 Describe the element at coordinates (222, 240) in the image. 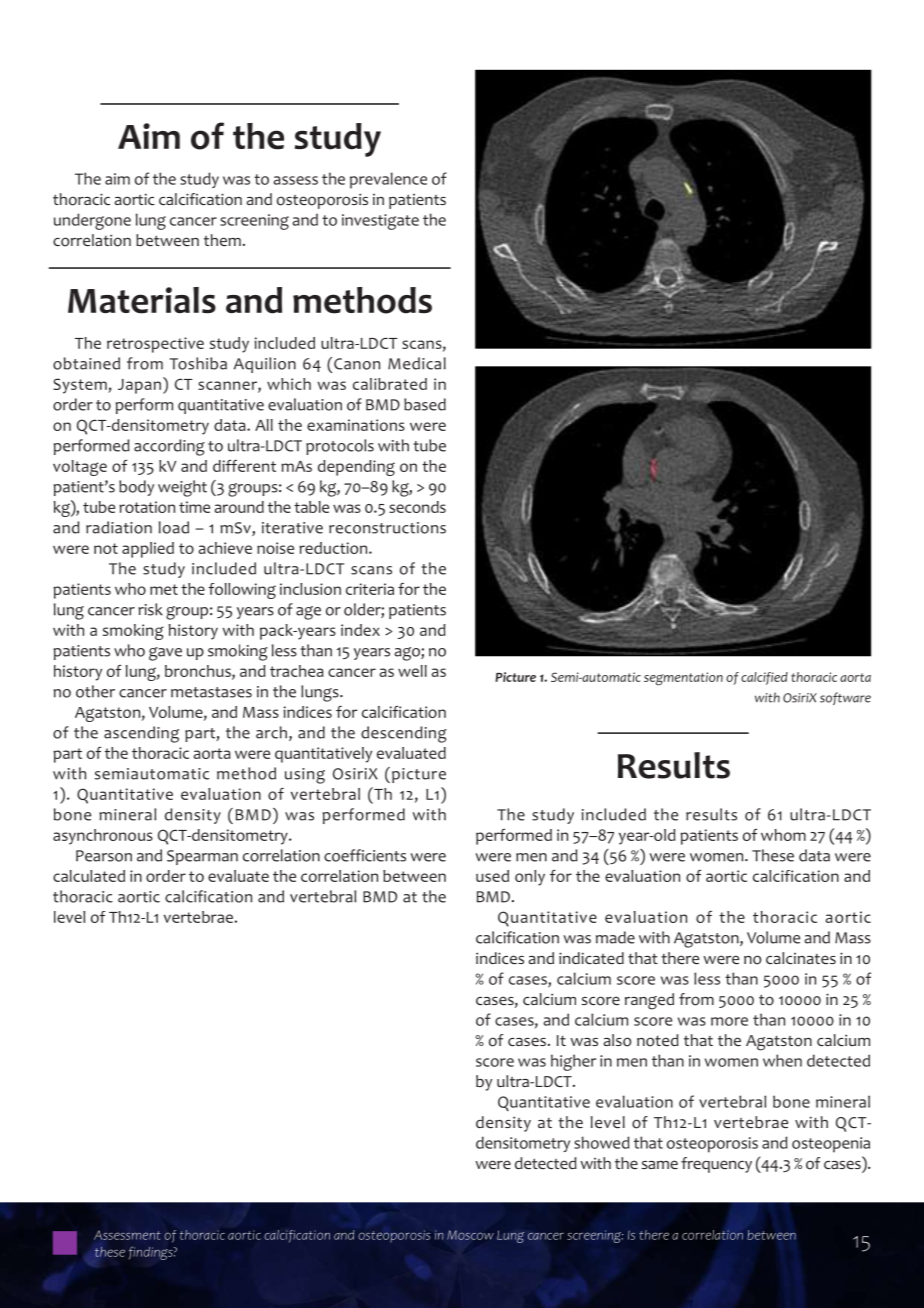

I see `them` at that location.
